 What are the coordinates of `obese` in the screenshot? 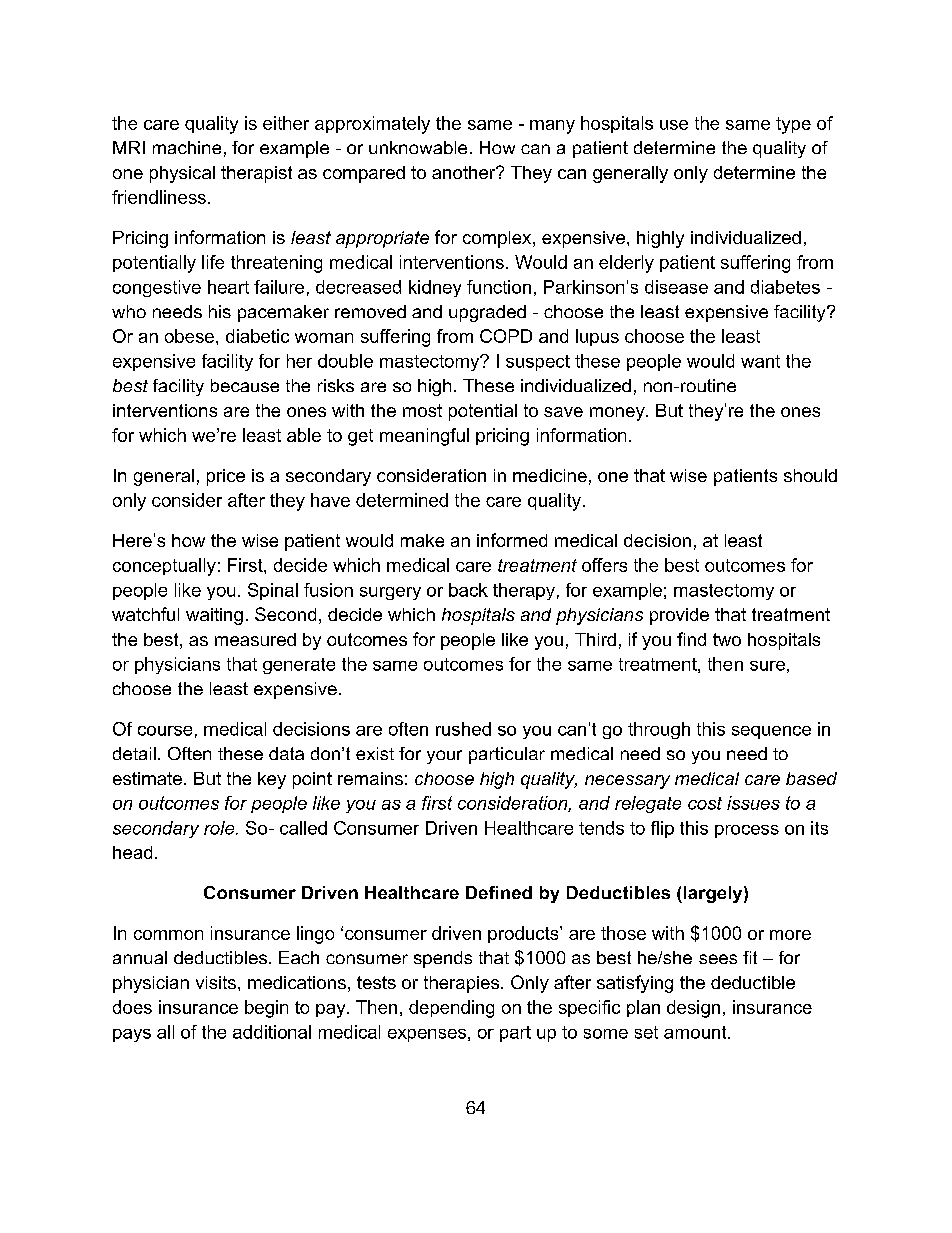 It's located at (189, 336).
